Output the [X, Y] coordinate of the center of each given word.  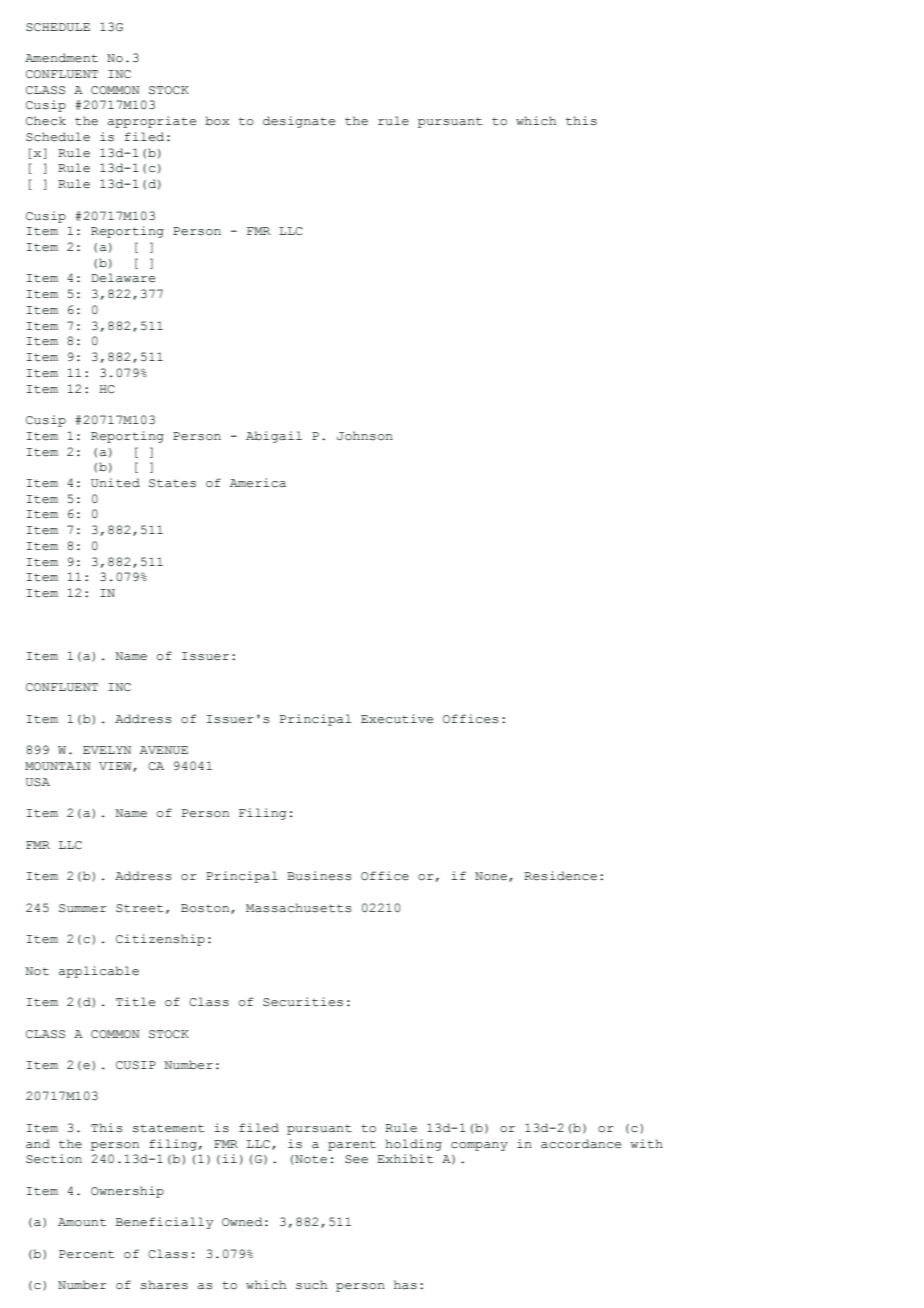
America [258, 483]
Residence [560, 876]
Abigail [274, 437]
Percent [86, 1254]
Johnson [365, 436]
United [115, 483]
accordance [581, 1144]
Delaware [123, 278]
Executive [397, 719]
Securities [303, 1002]
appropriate [152, 122]
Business [319, 876]
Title [135, 1002]
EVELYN [107, 750]
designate [299, 122]
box [217, 121]
